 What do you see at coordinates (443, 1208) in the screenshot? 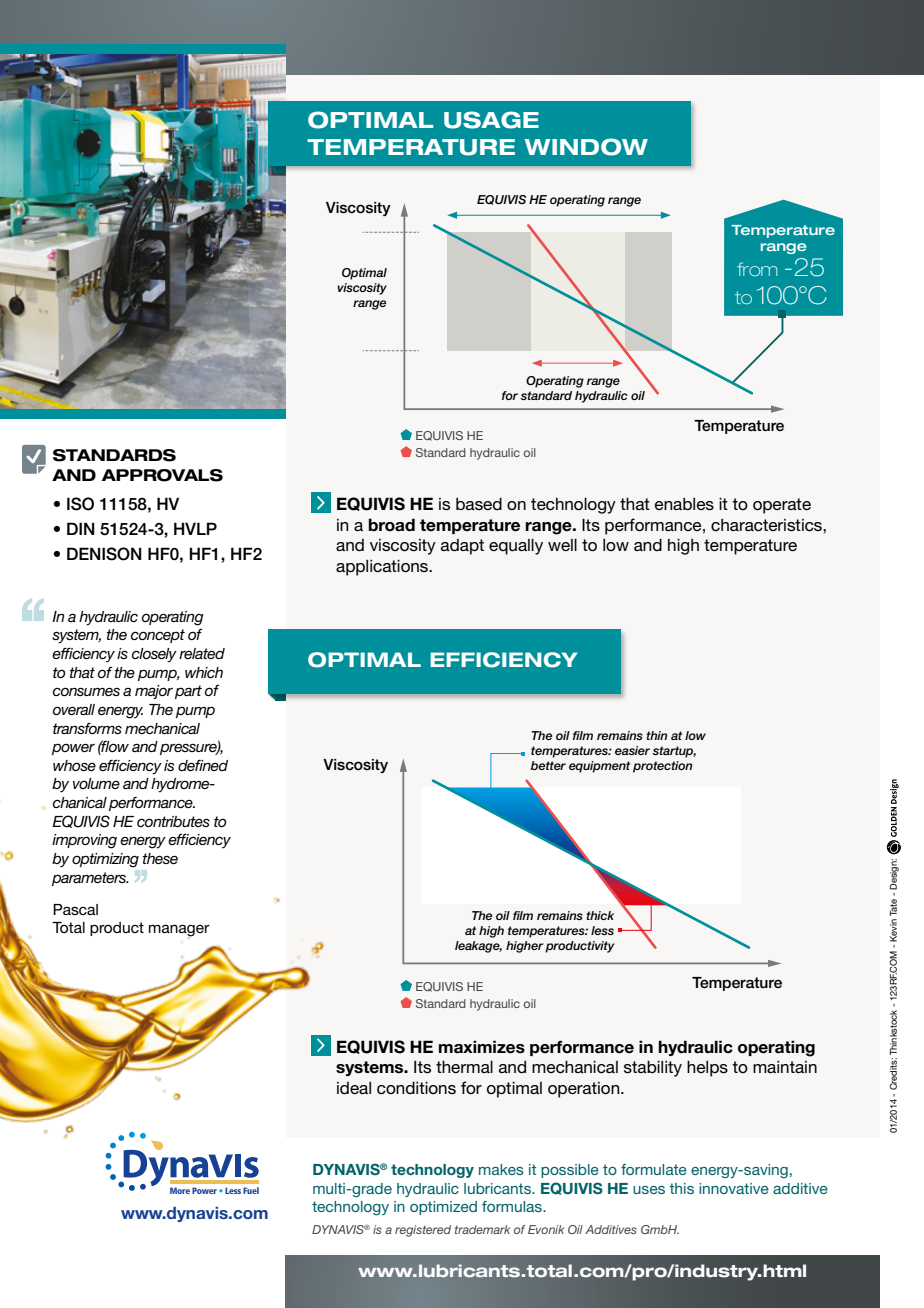
I see `optimized` at bounding box center [443, 1208].
